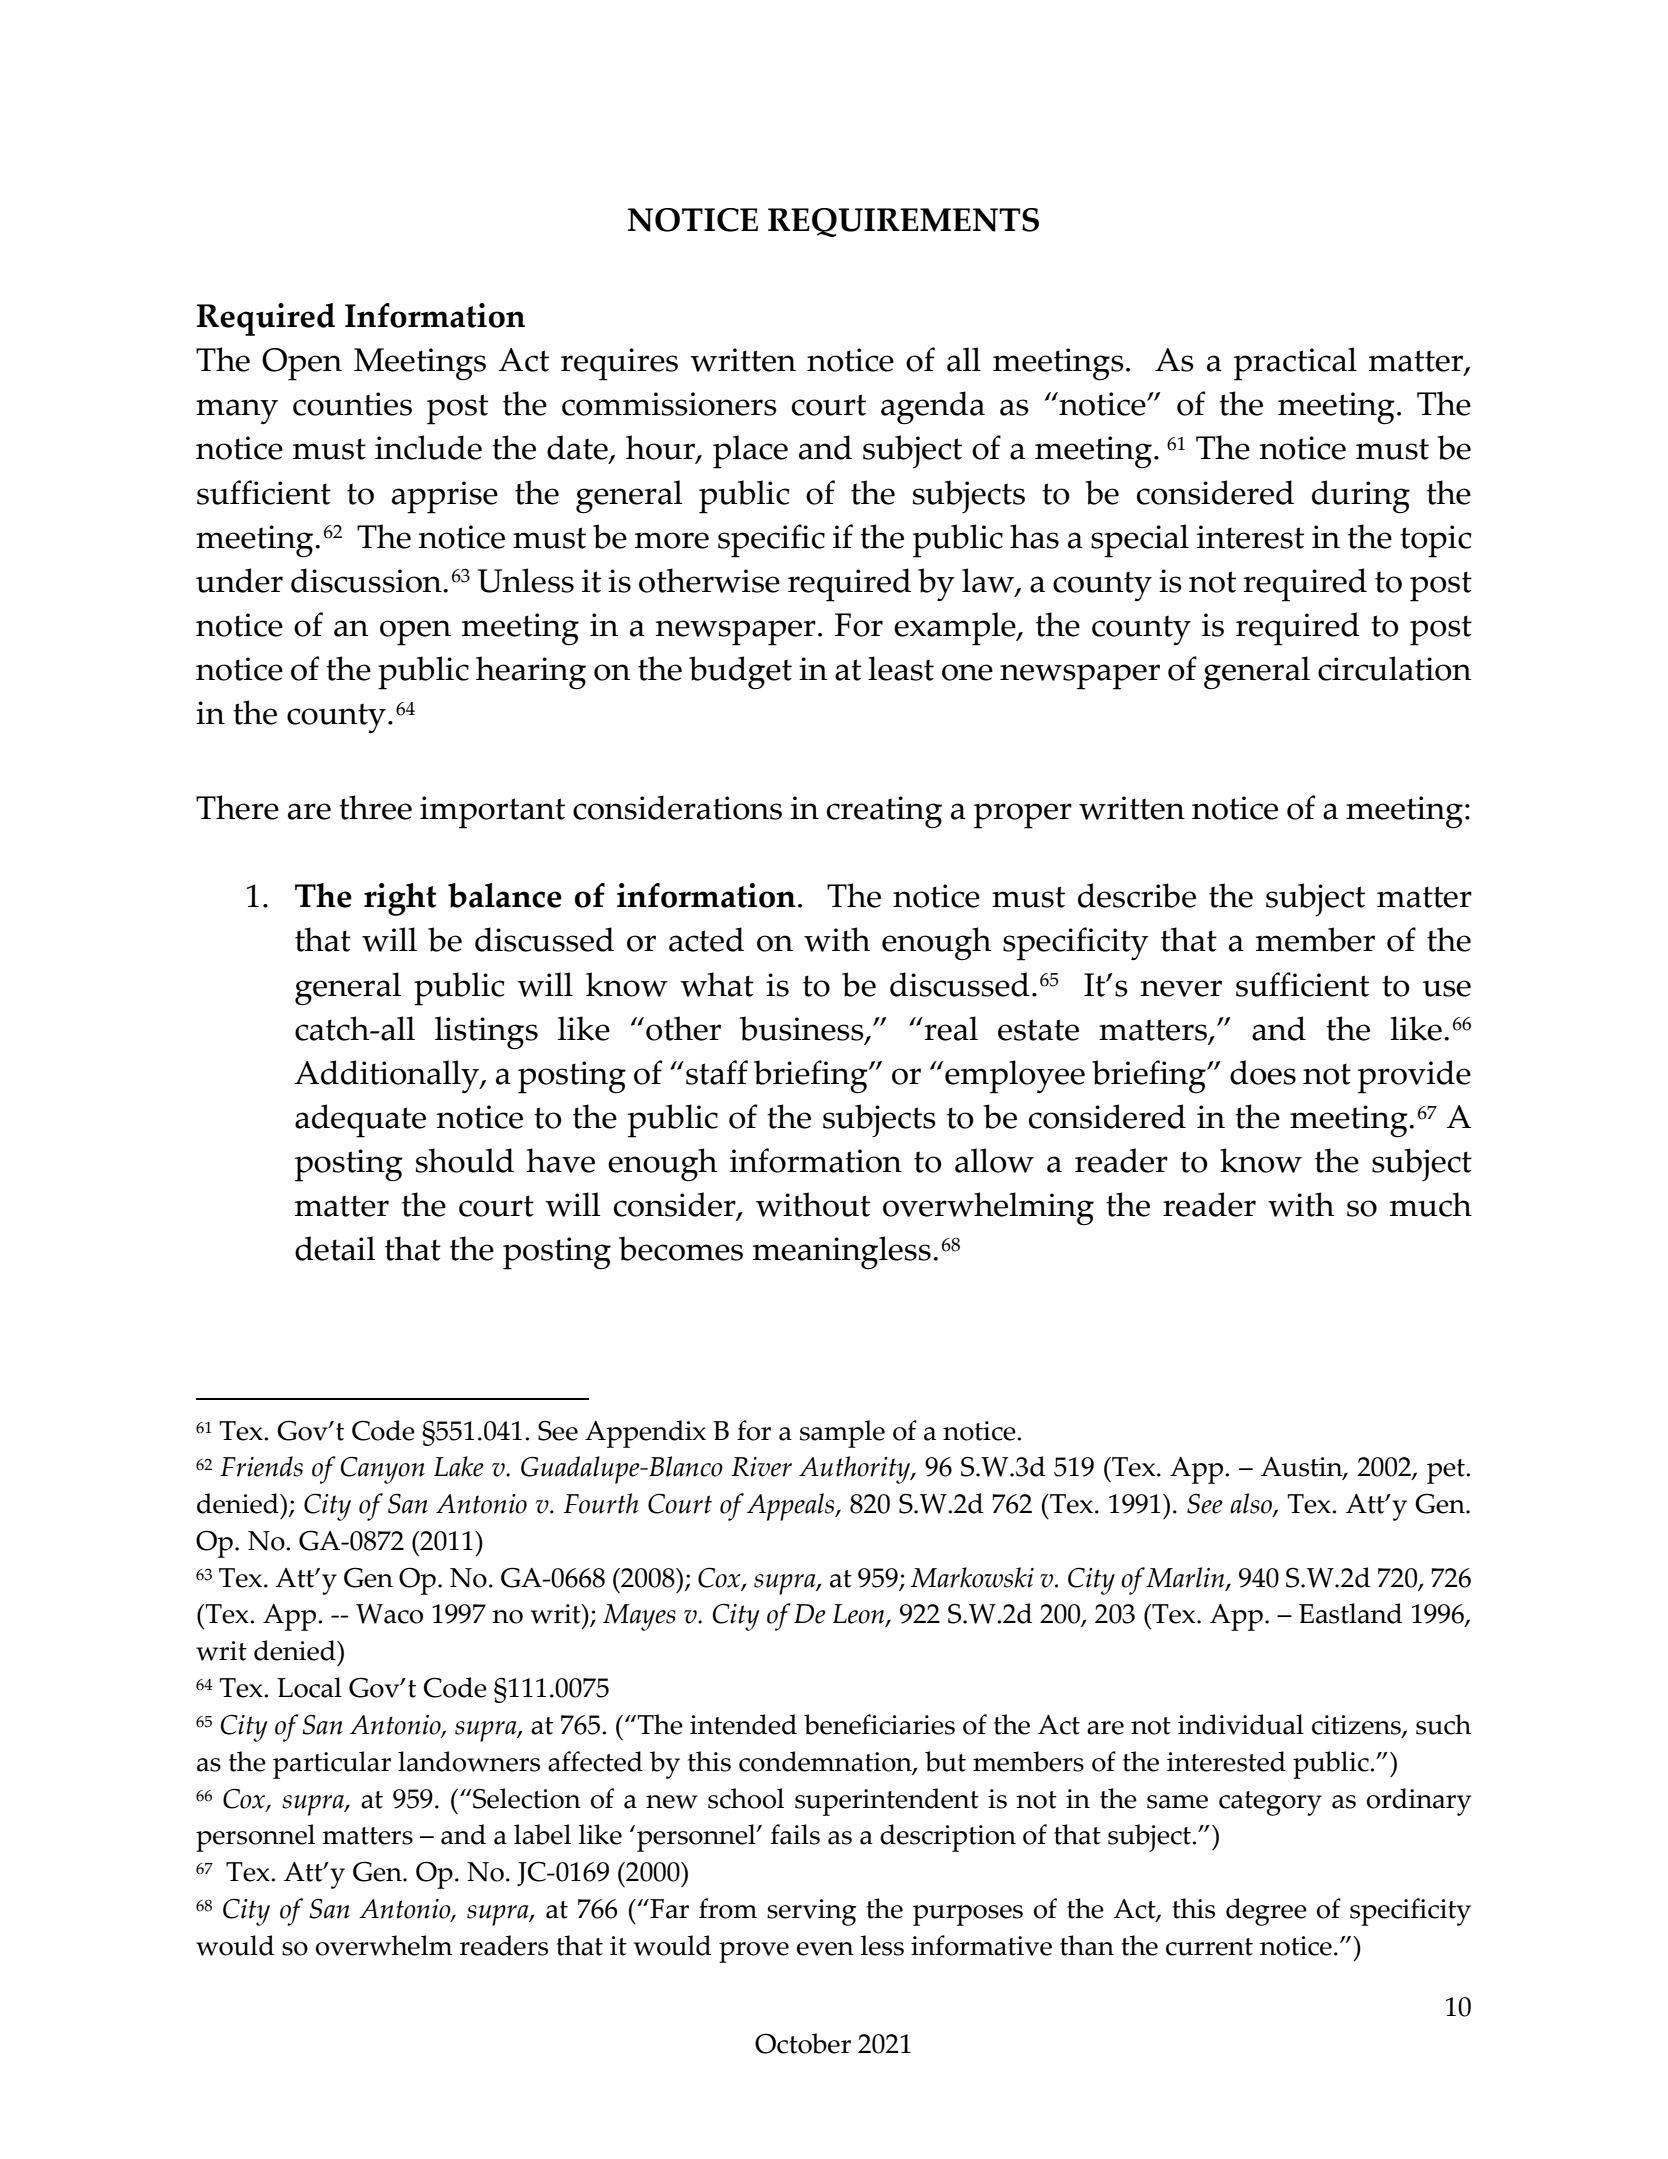 This page has width=1668, height=2159. Describe the element at coordinates (803, 1029) in the page. I see `business` at that location.
